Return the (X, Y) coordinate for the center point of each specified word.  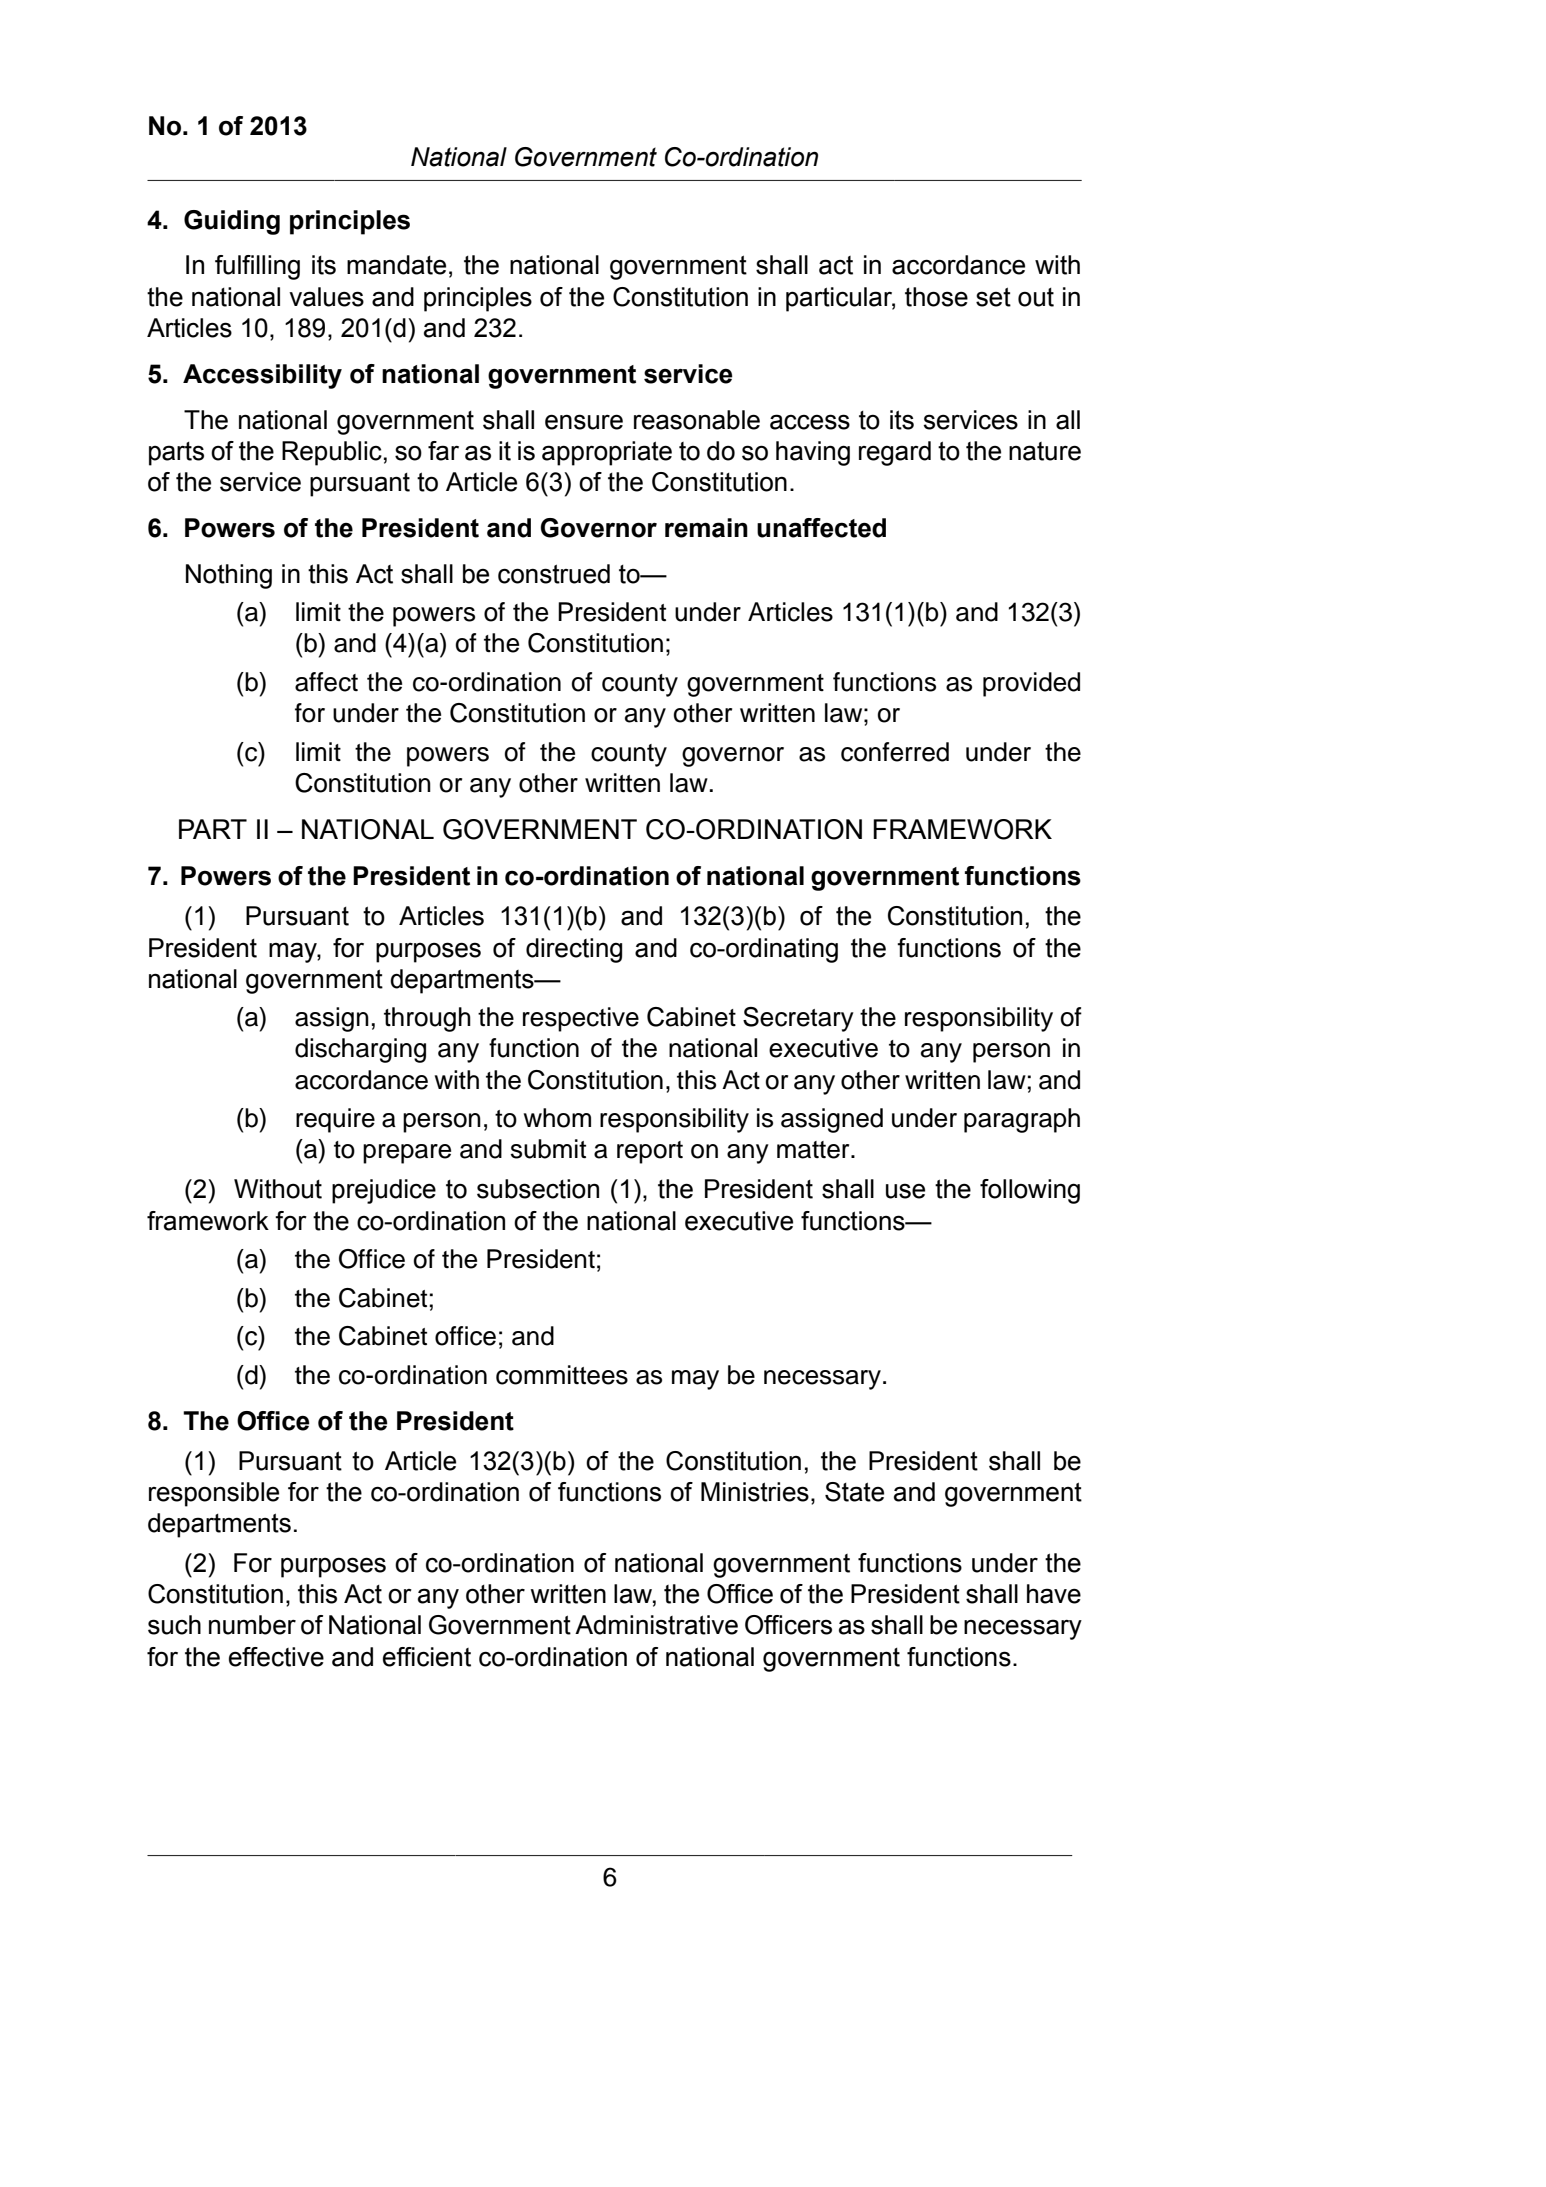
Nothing (229, 576)
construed (554, 574)
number (252, 1625)
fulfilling (257, 267)
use (905, 1191)
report (650, 1152)
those (936, 297)
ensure (584, 422)
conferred (895, 752)
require (335, 1120)
